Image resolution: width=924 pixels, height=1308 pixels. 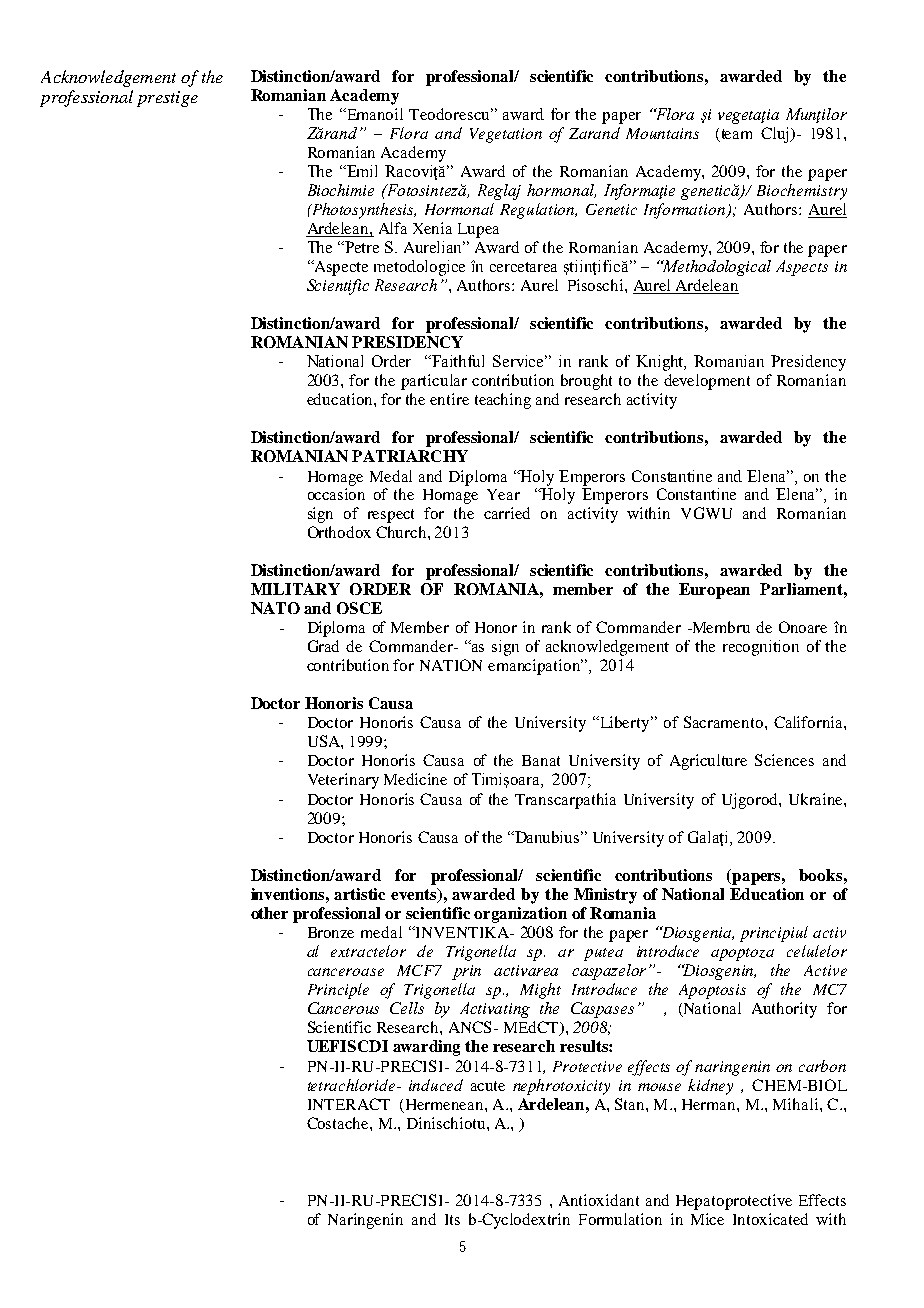 What do you see at coordinates (167, 99) in the document?
I see `prestige` at bounding box center [167, 99].
